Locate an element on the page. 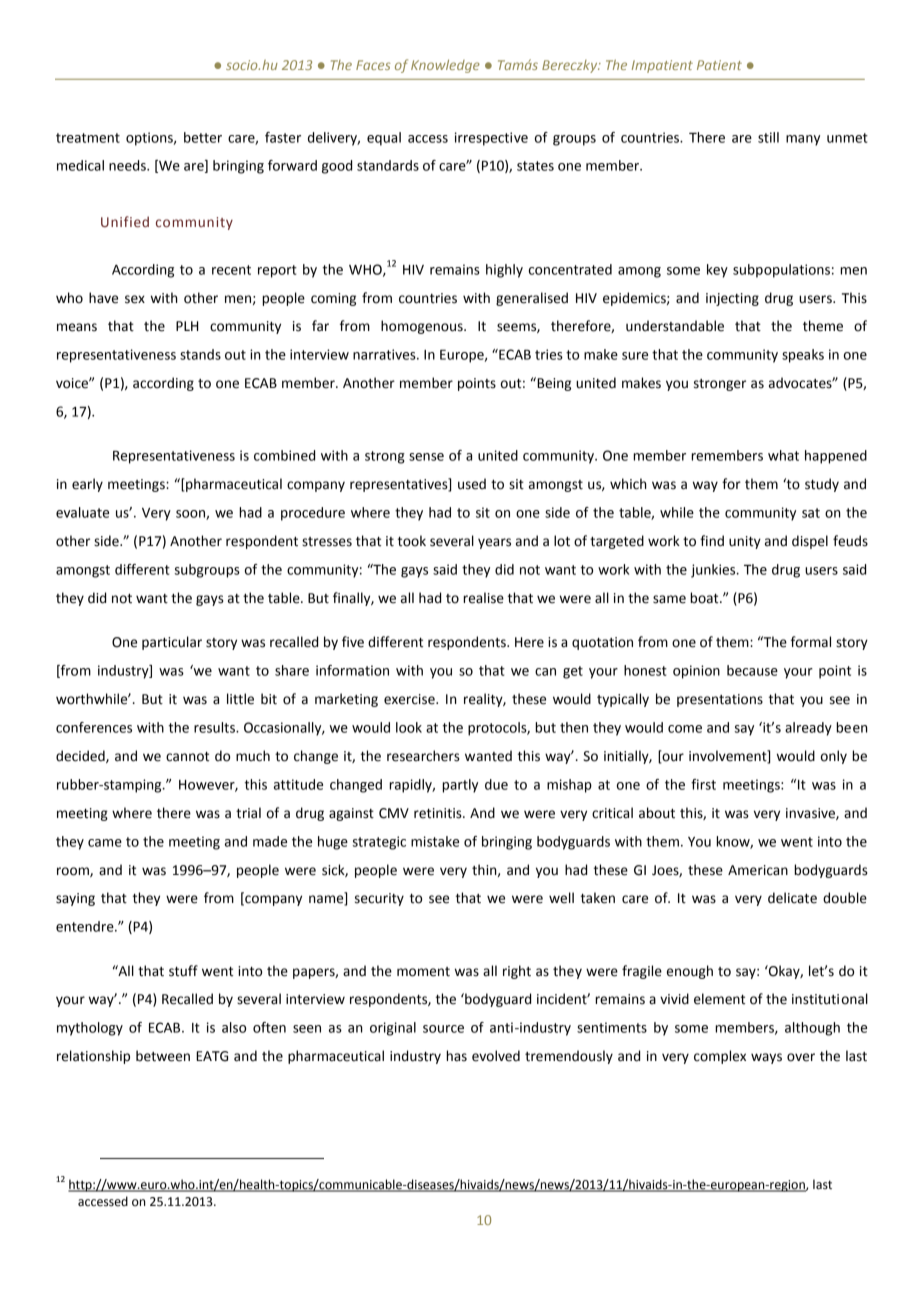 The image size is (924, 1309). better is located at coordinates (203, 137).
